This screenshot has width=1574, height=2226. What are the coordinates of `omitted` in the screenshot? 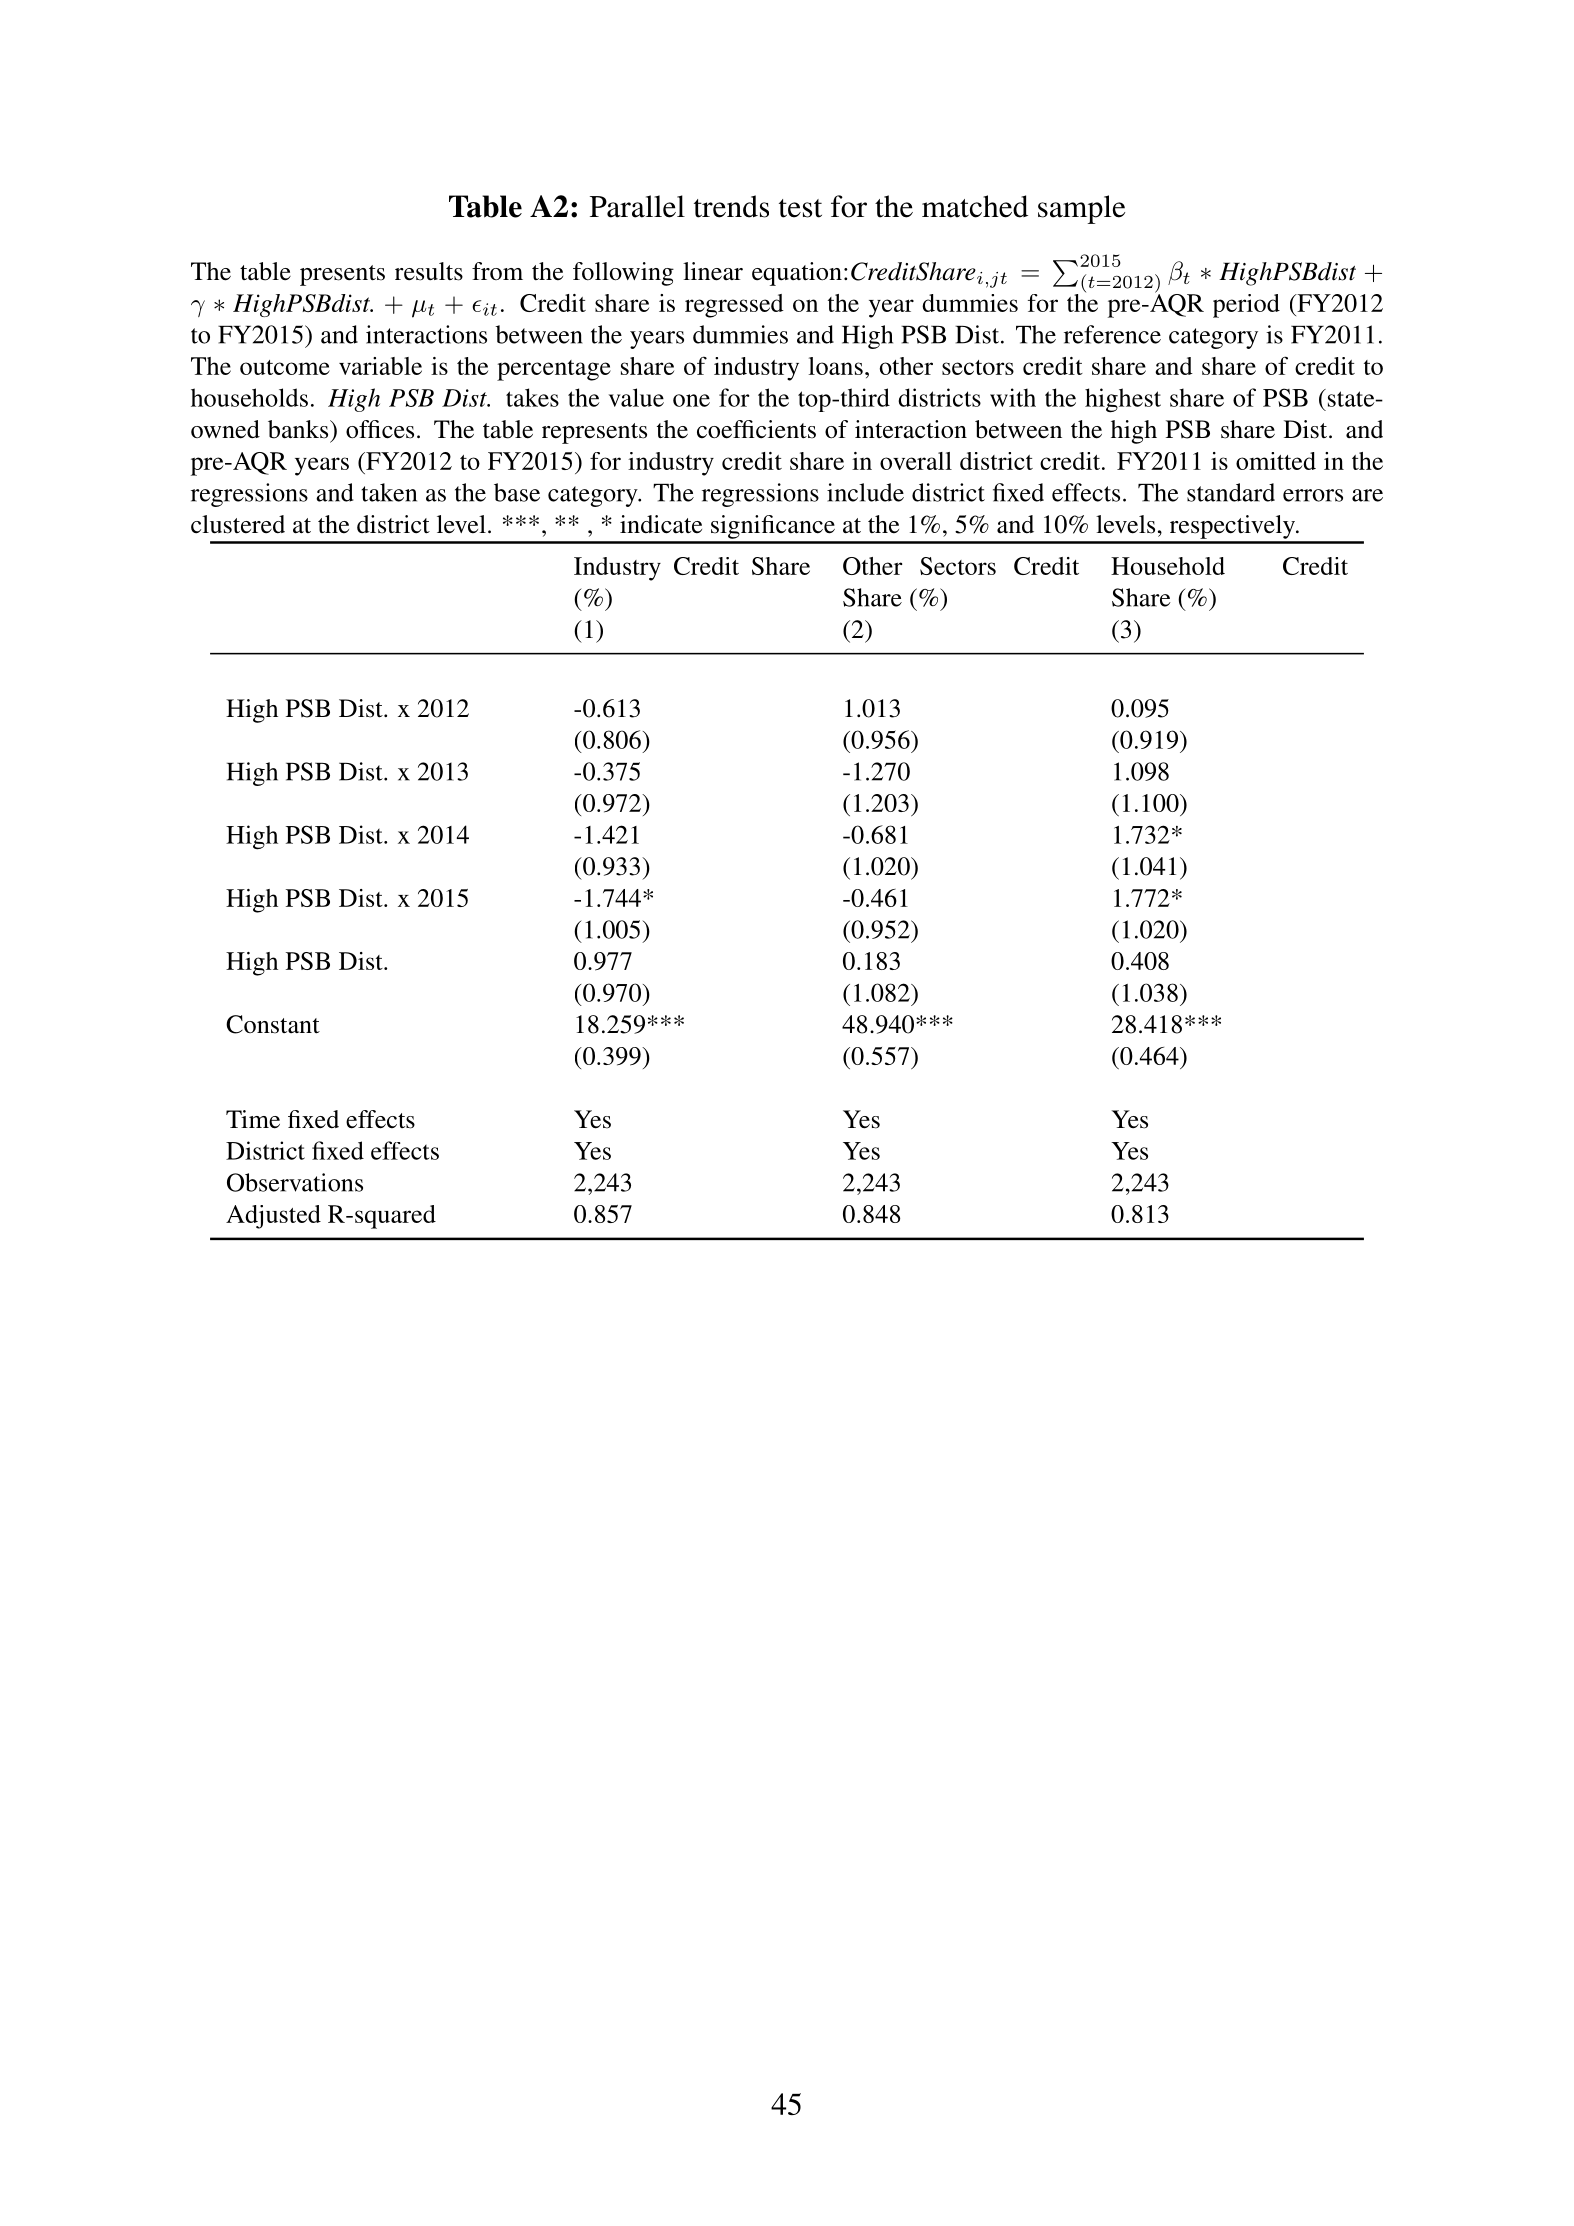 It's located at (1276, 461).
